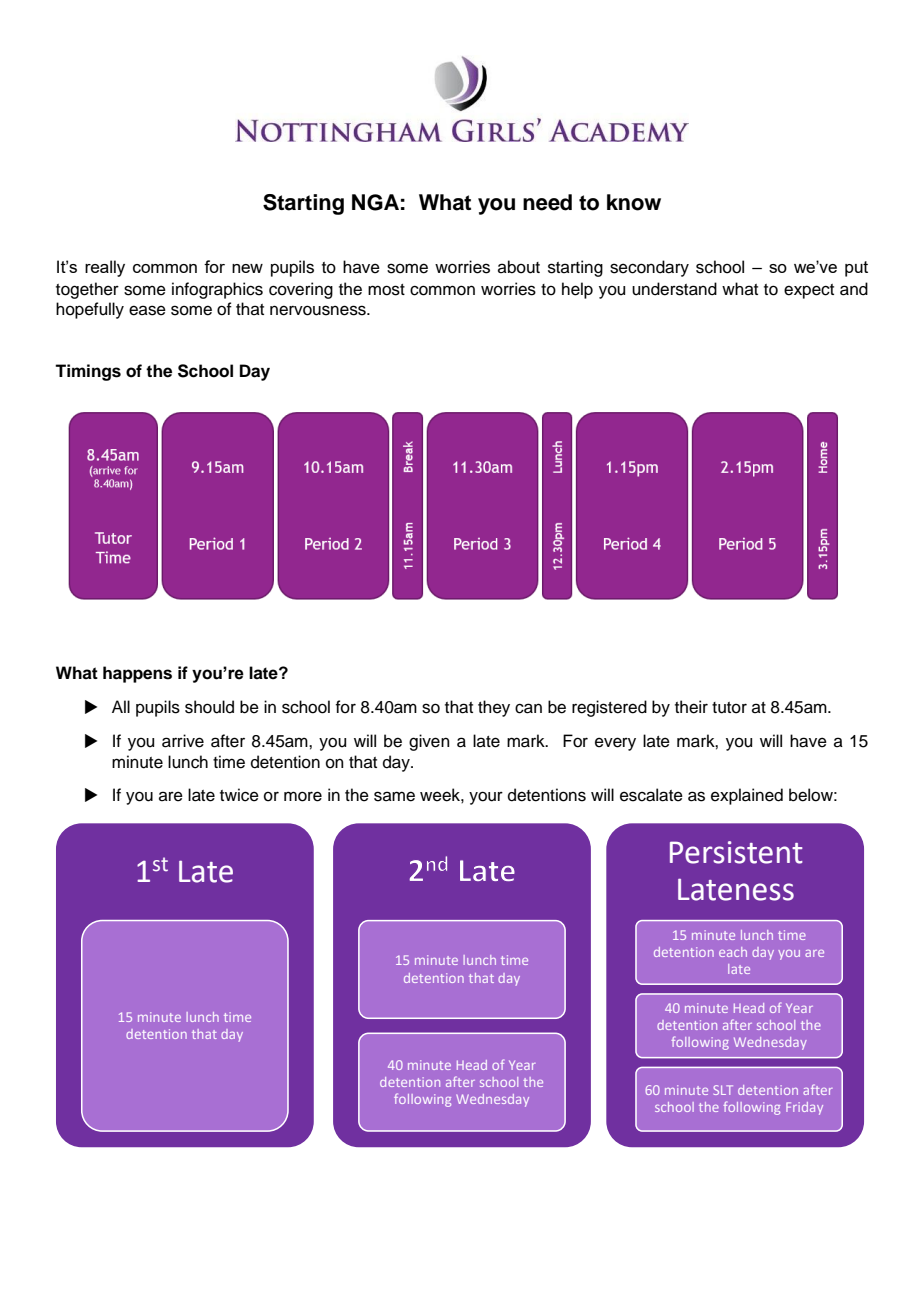  I want to click on new, so click(247, 268).
